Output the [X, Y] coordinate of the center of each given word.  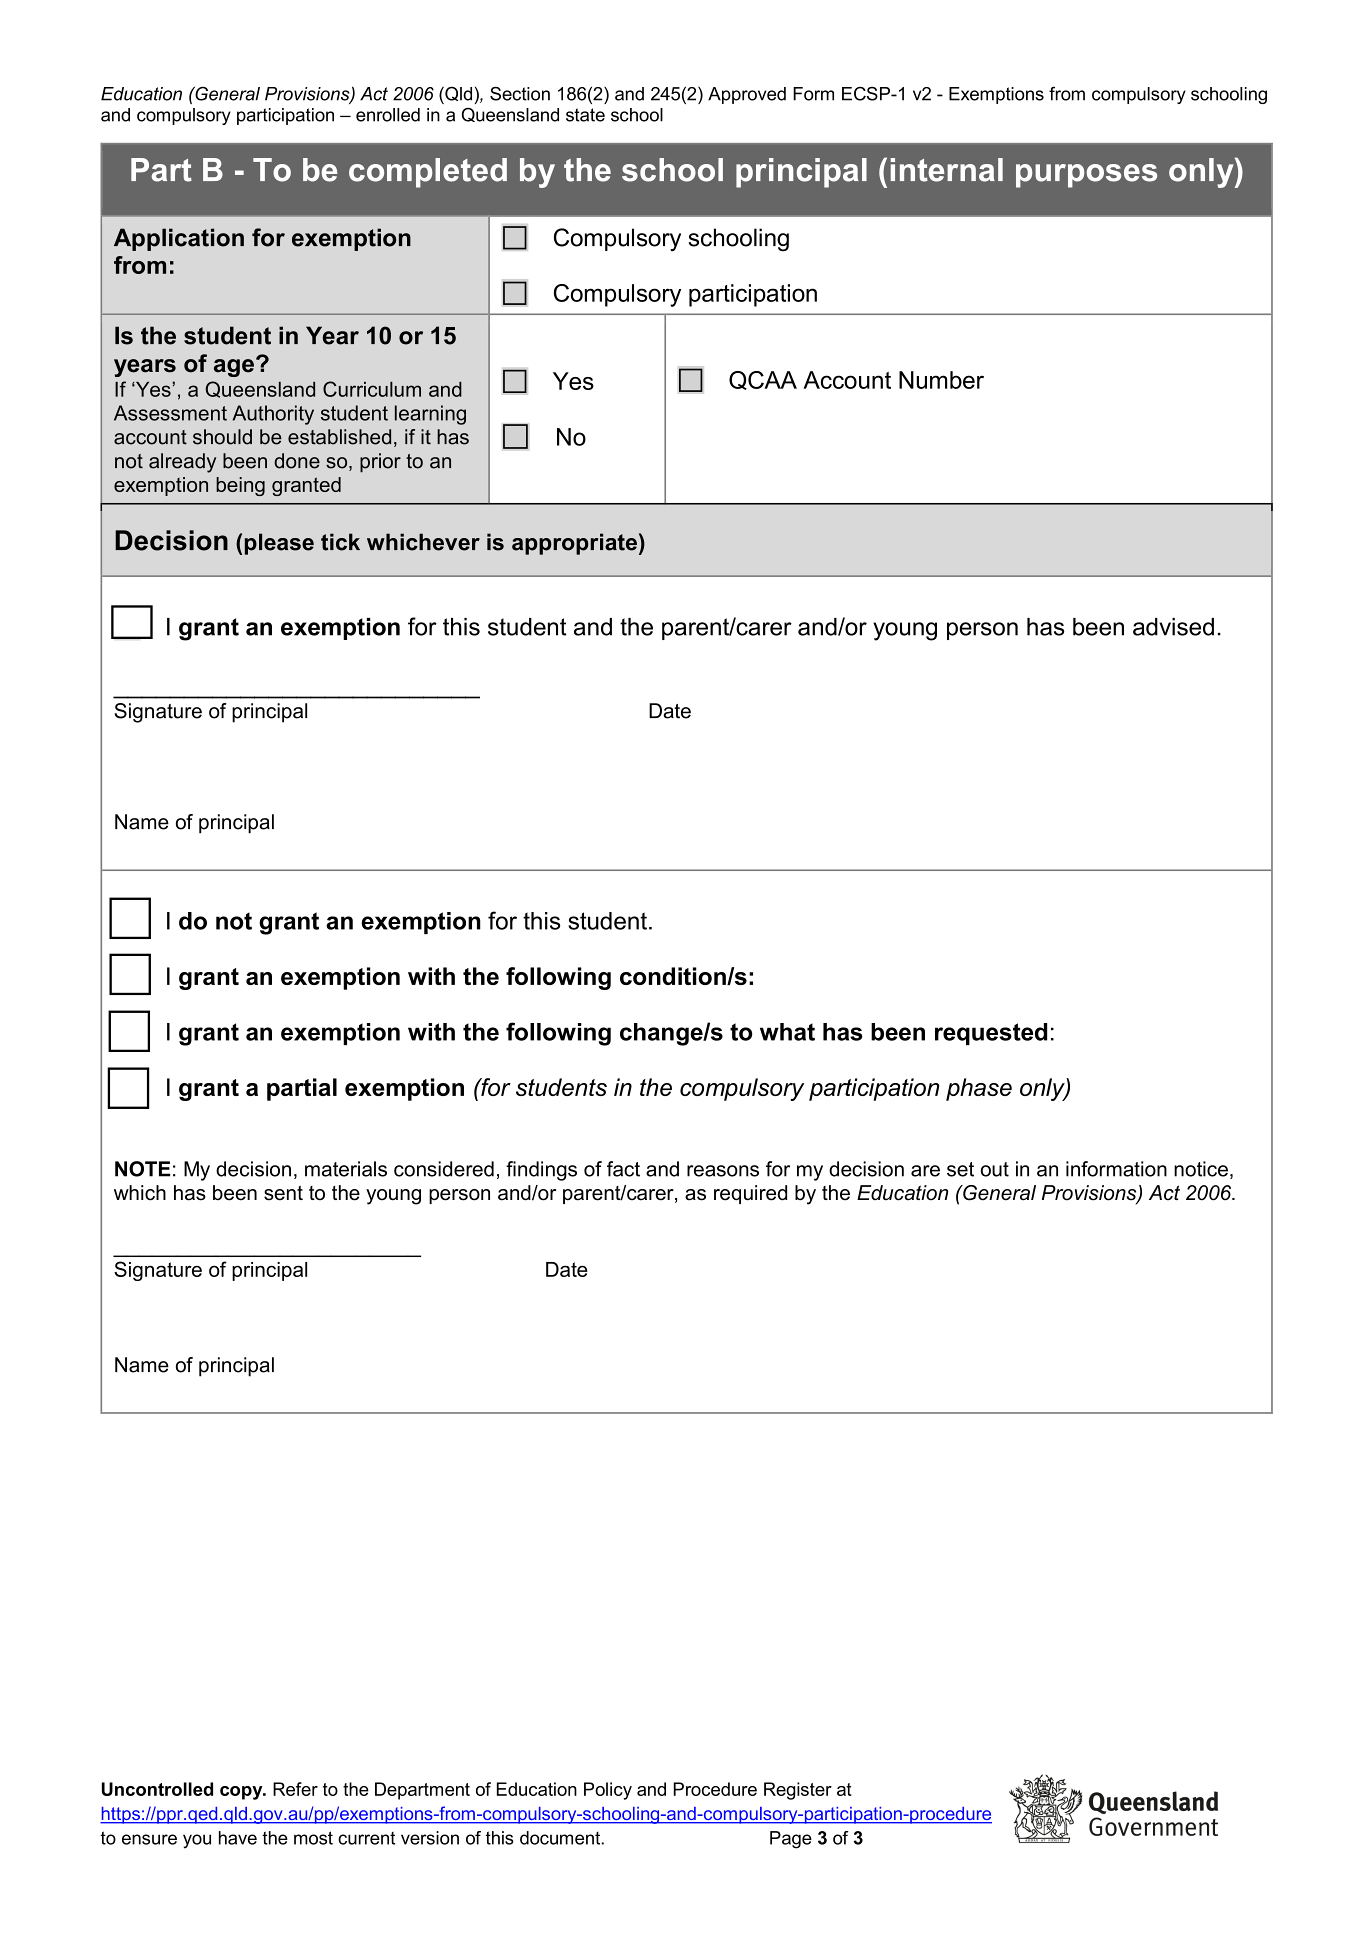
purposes [1086, 176]
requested [991, 1034]
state [585, 115]
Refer [295, 1789]
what [787, 1032]
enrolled [388, 115]
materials [346, 1169]
